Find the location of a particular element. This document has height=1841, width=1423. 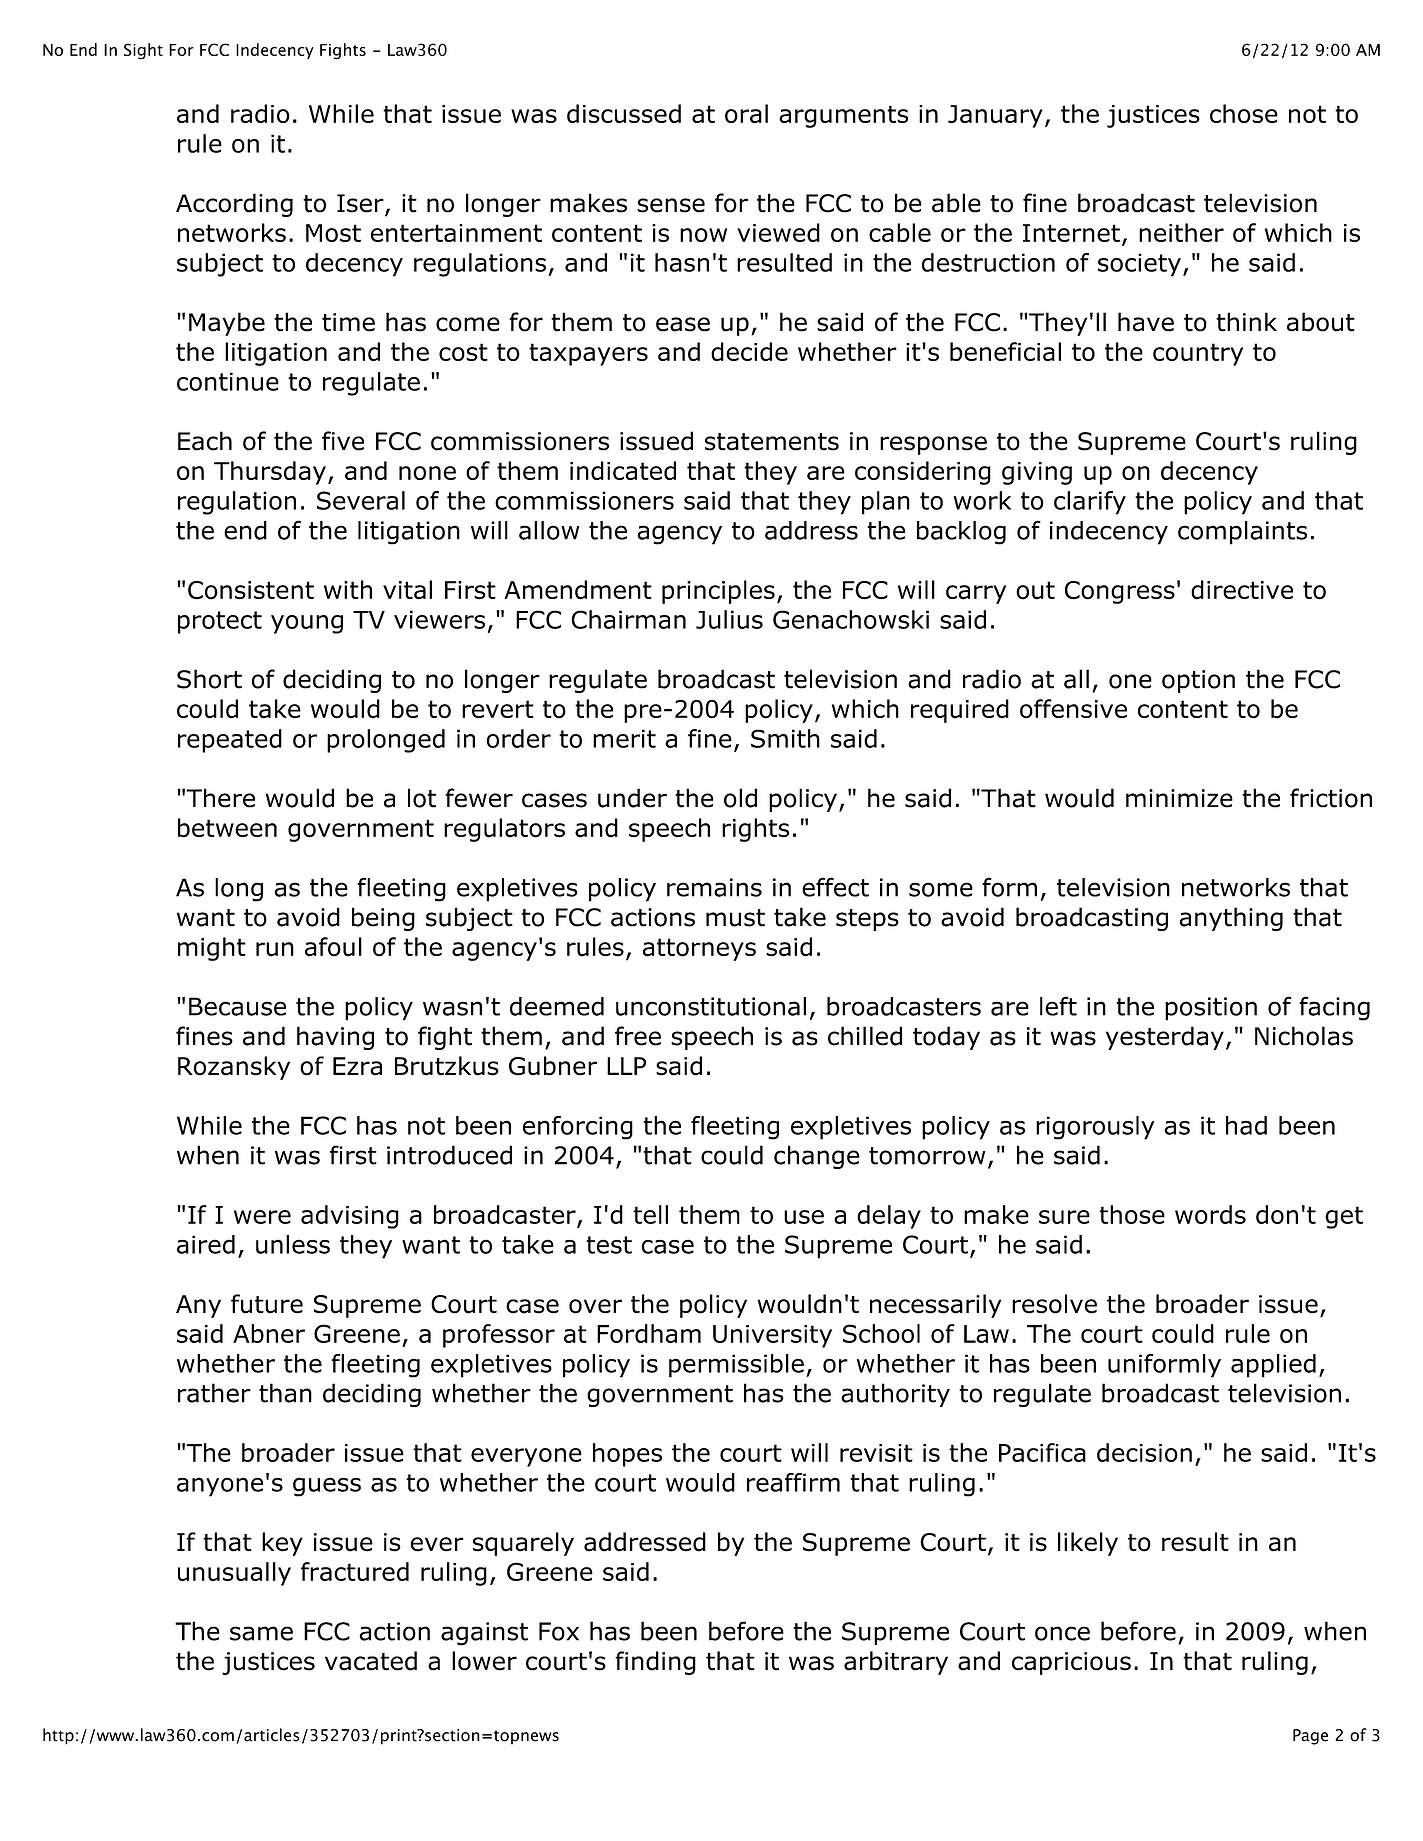

oral is located at coordinates (746, 113).
